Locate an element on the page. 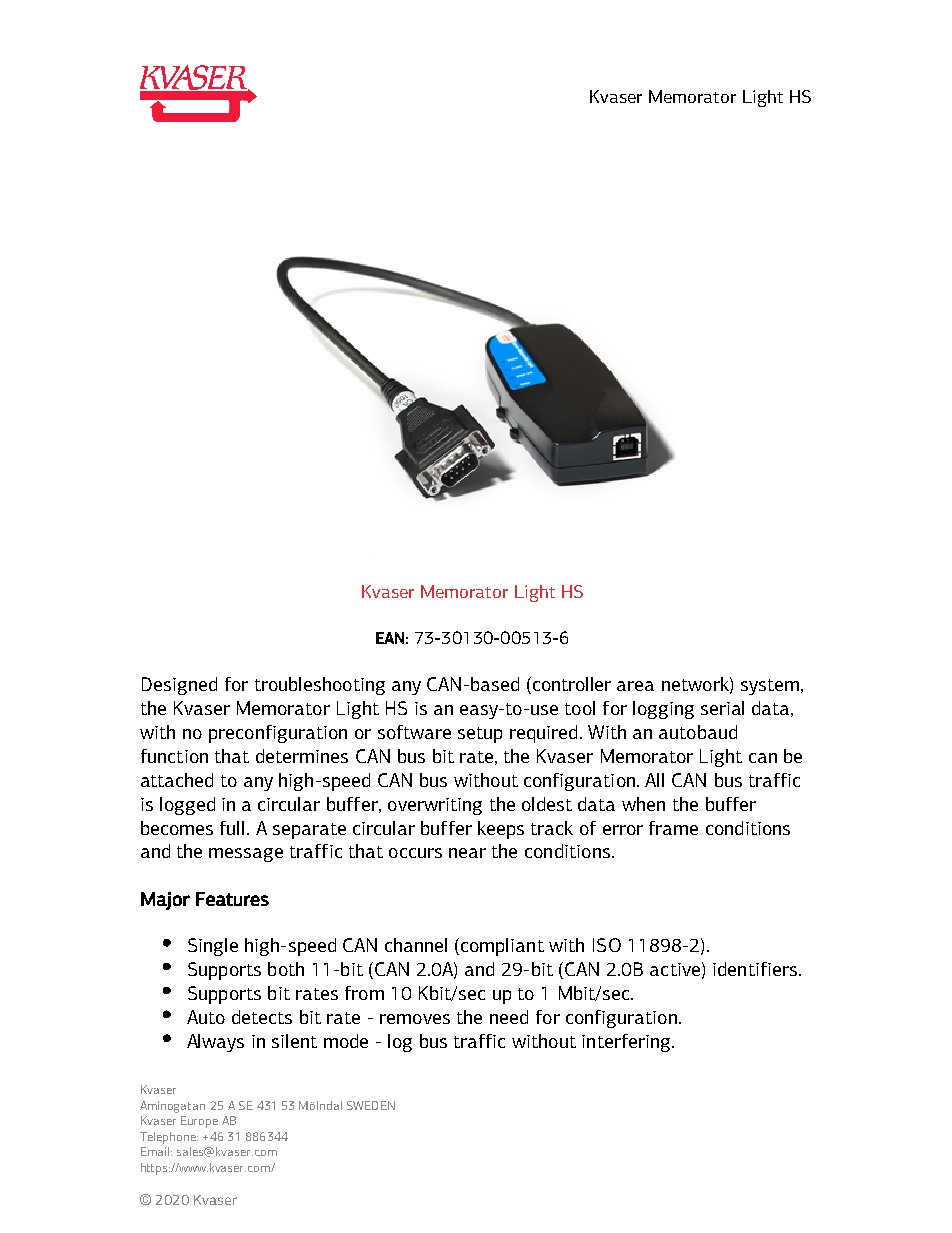  near is located at coordinates (467, 853).
